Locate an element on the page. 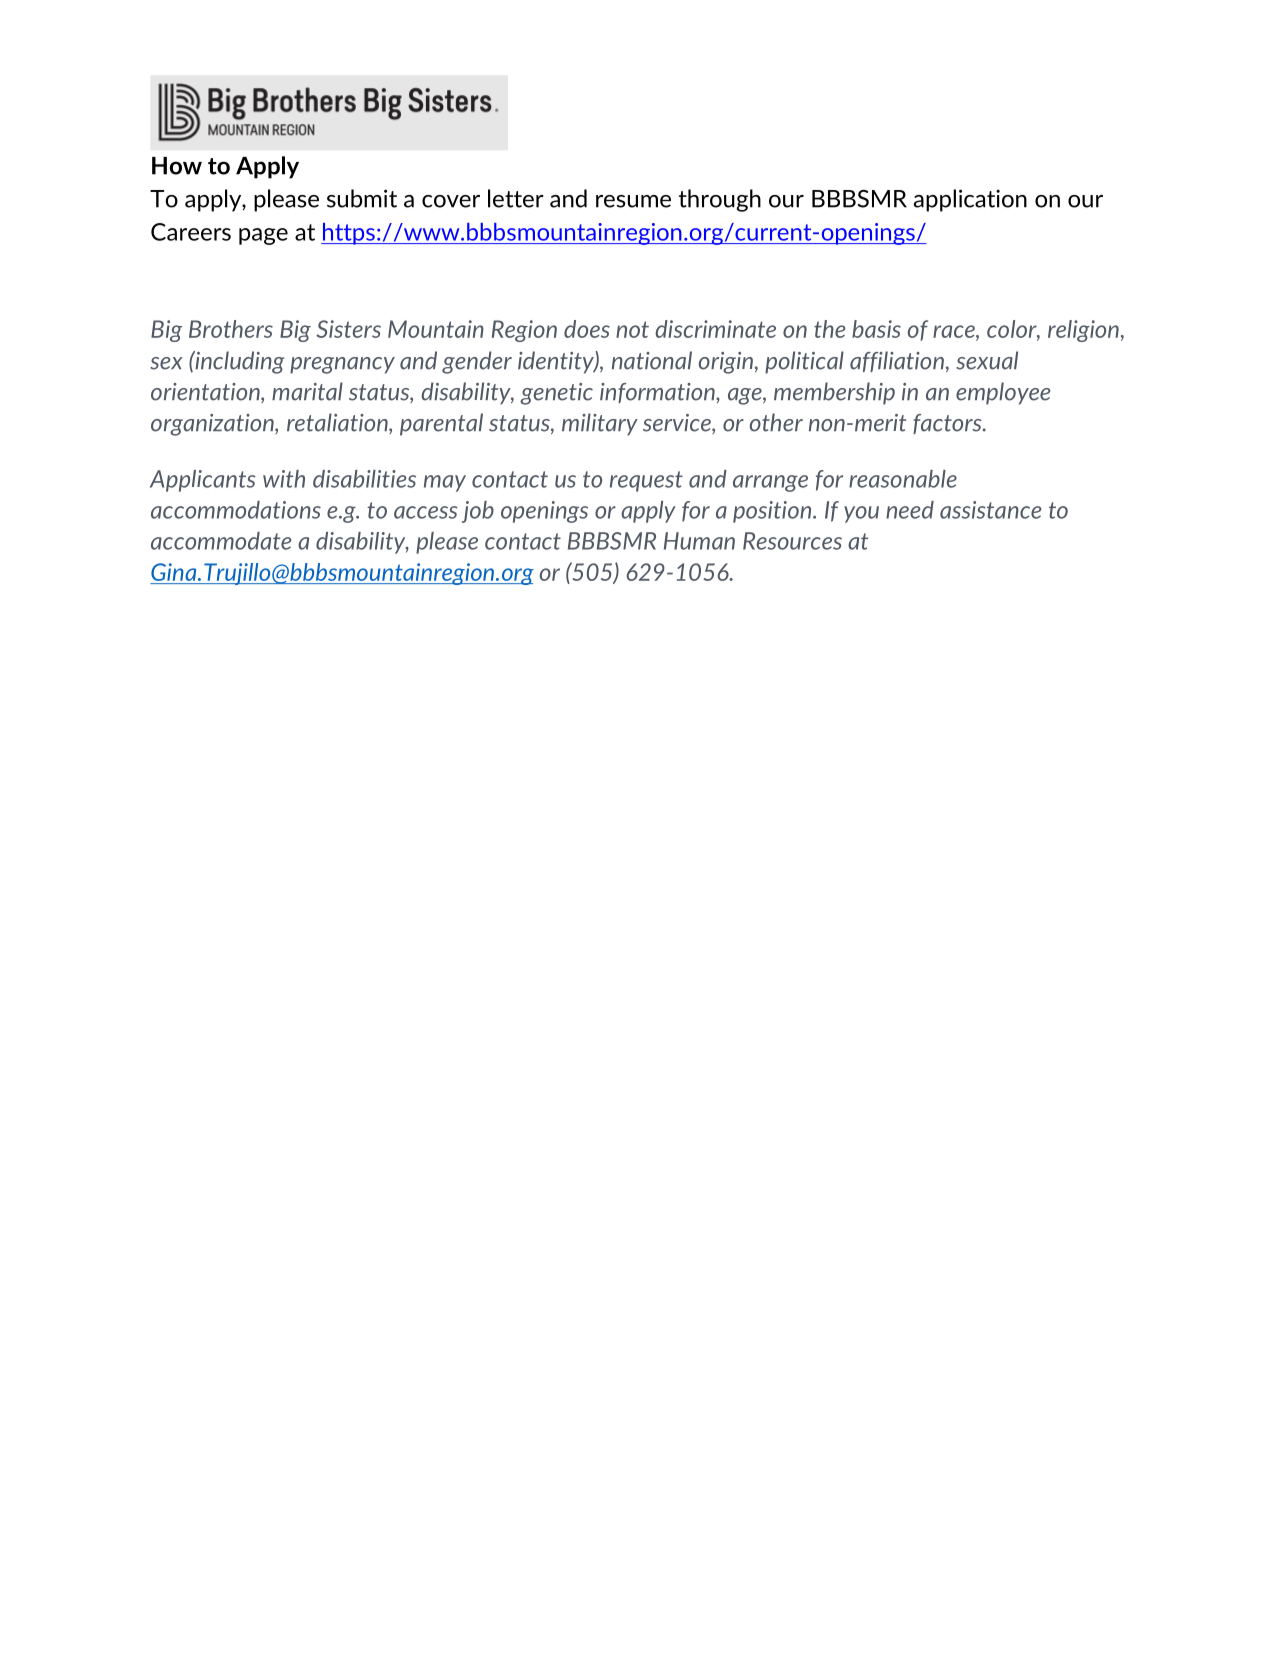 This document has height=1654, width=1278. How is located at coordinates (177, 166).
